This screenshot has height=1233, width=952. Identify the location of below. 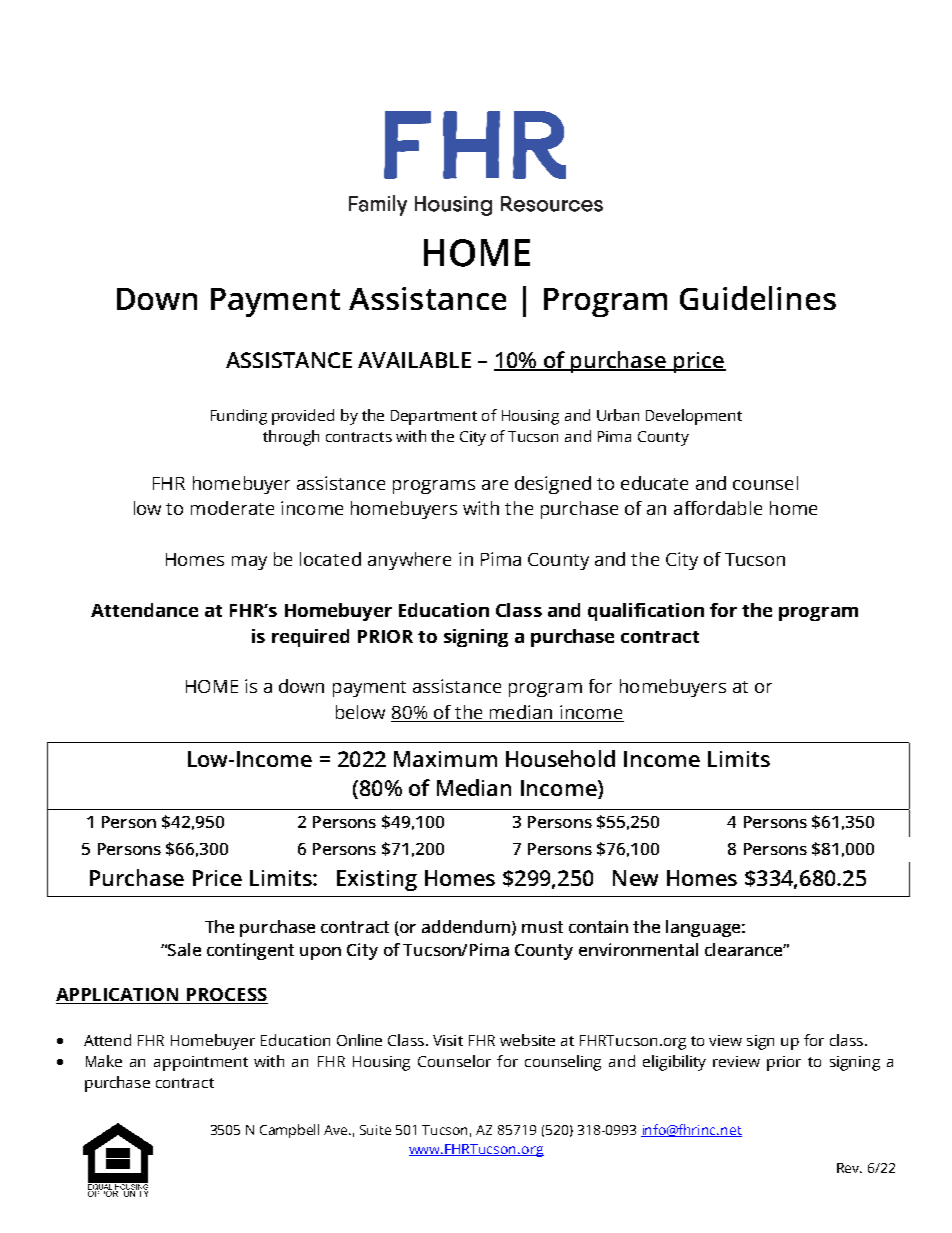
(360, 712).
